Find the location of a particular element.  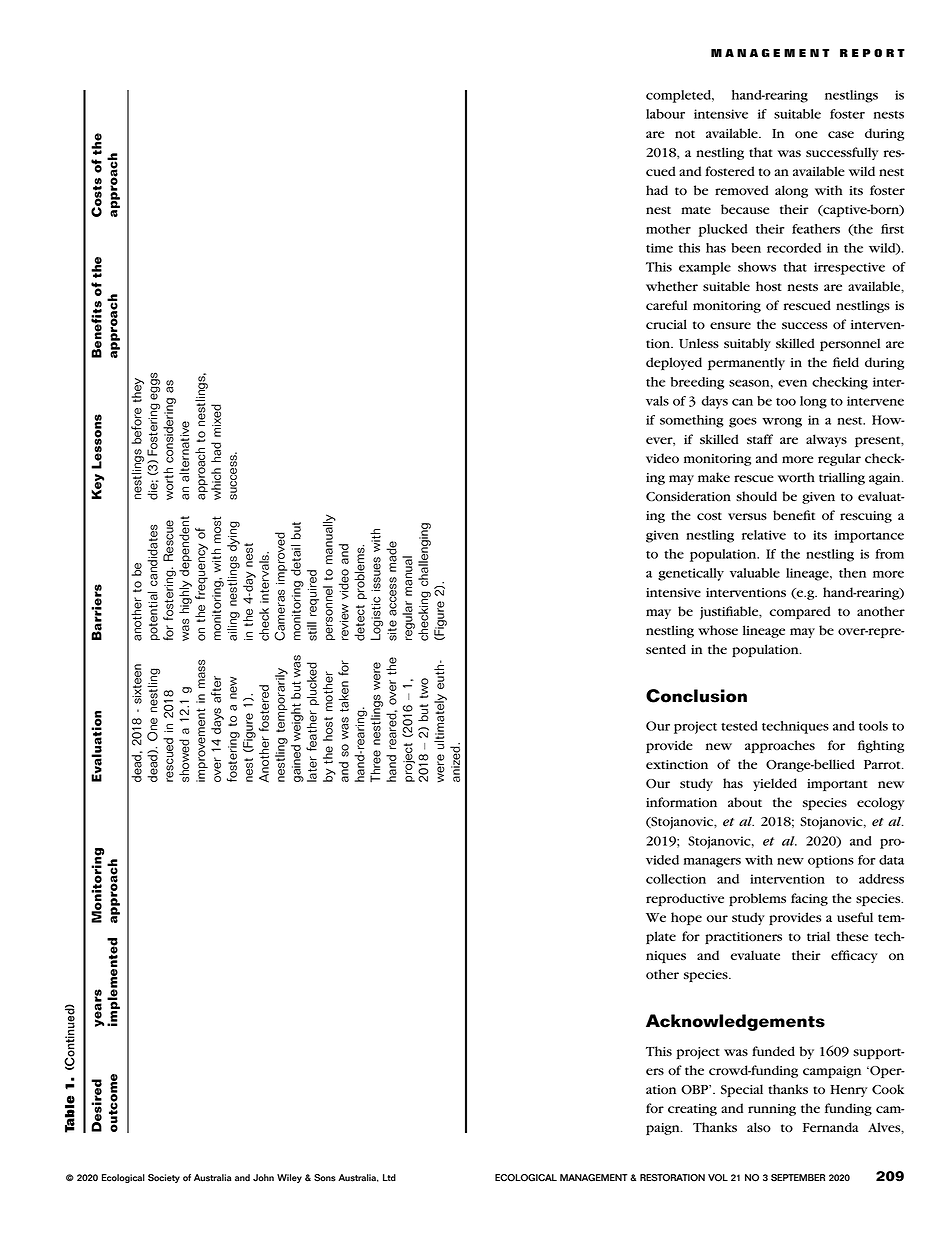

Conclusion is located at coordinates (696, 696).
